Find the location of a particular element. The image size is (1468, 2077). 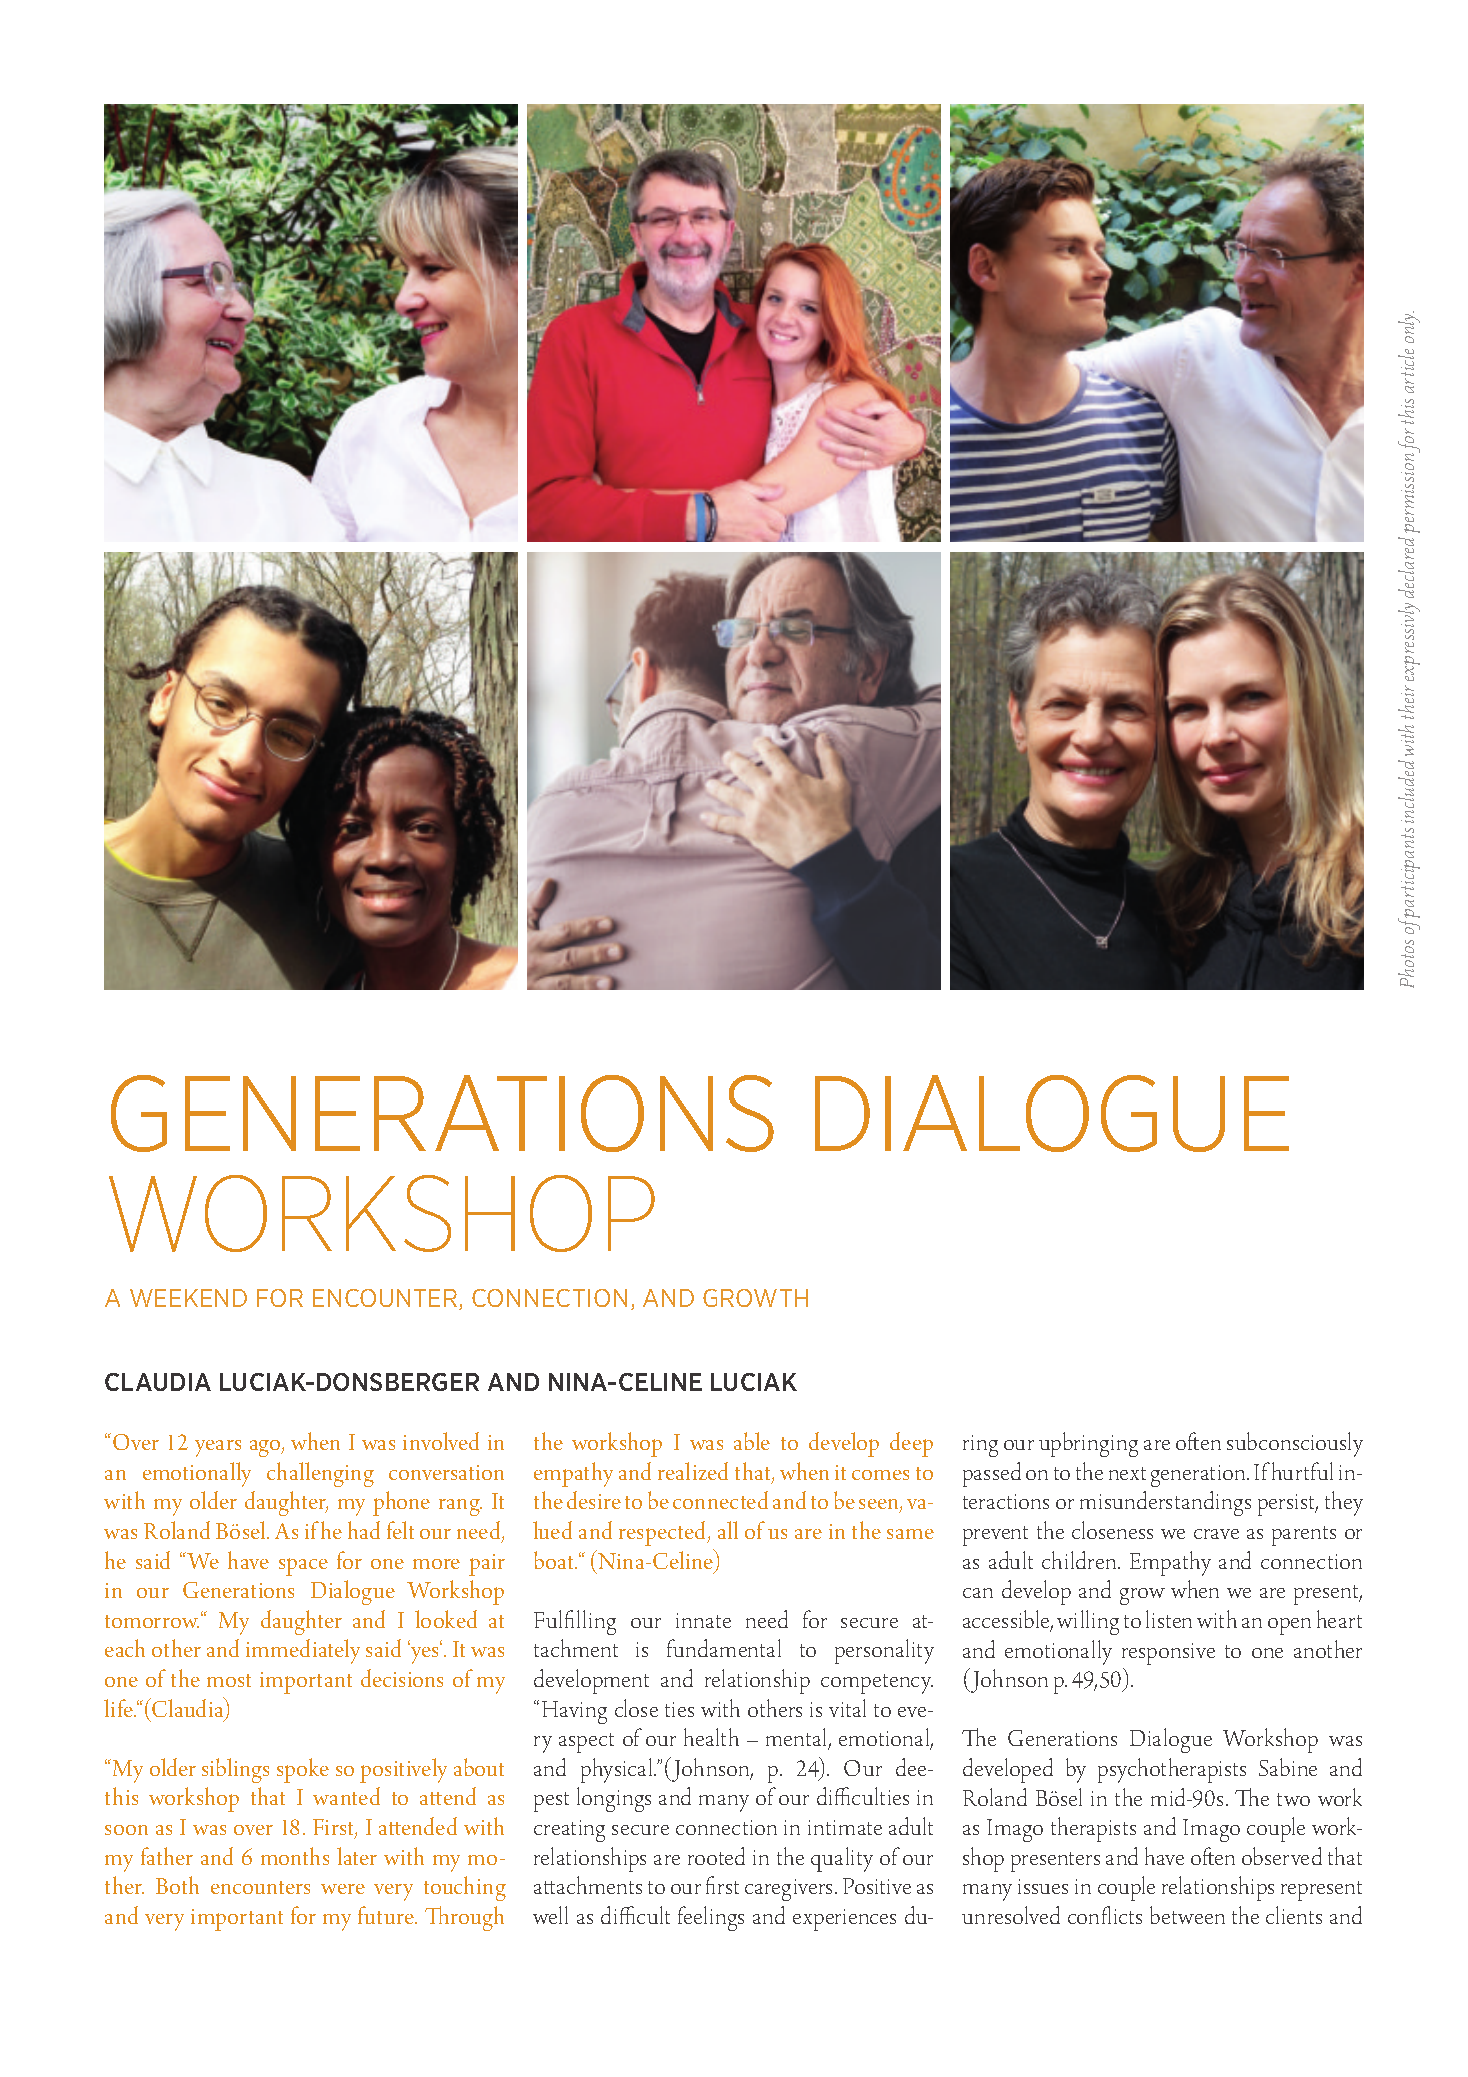

between is located at coordinates (1187, 1915).
